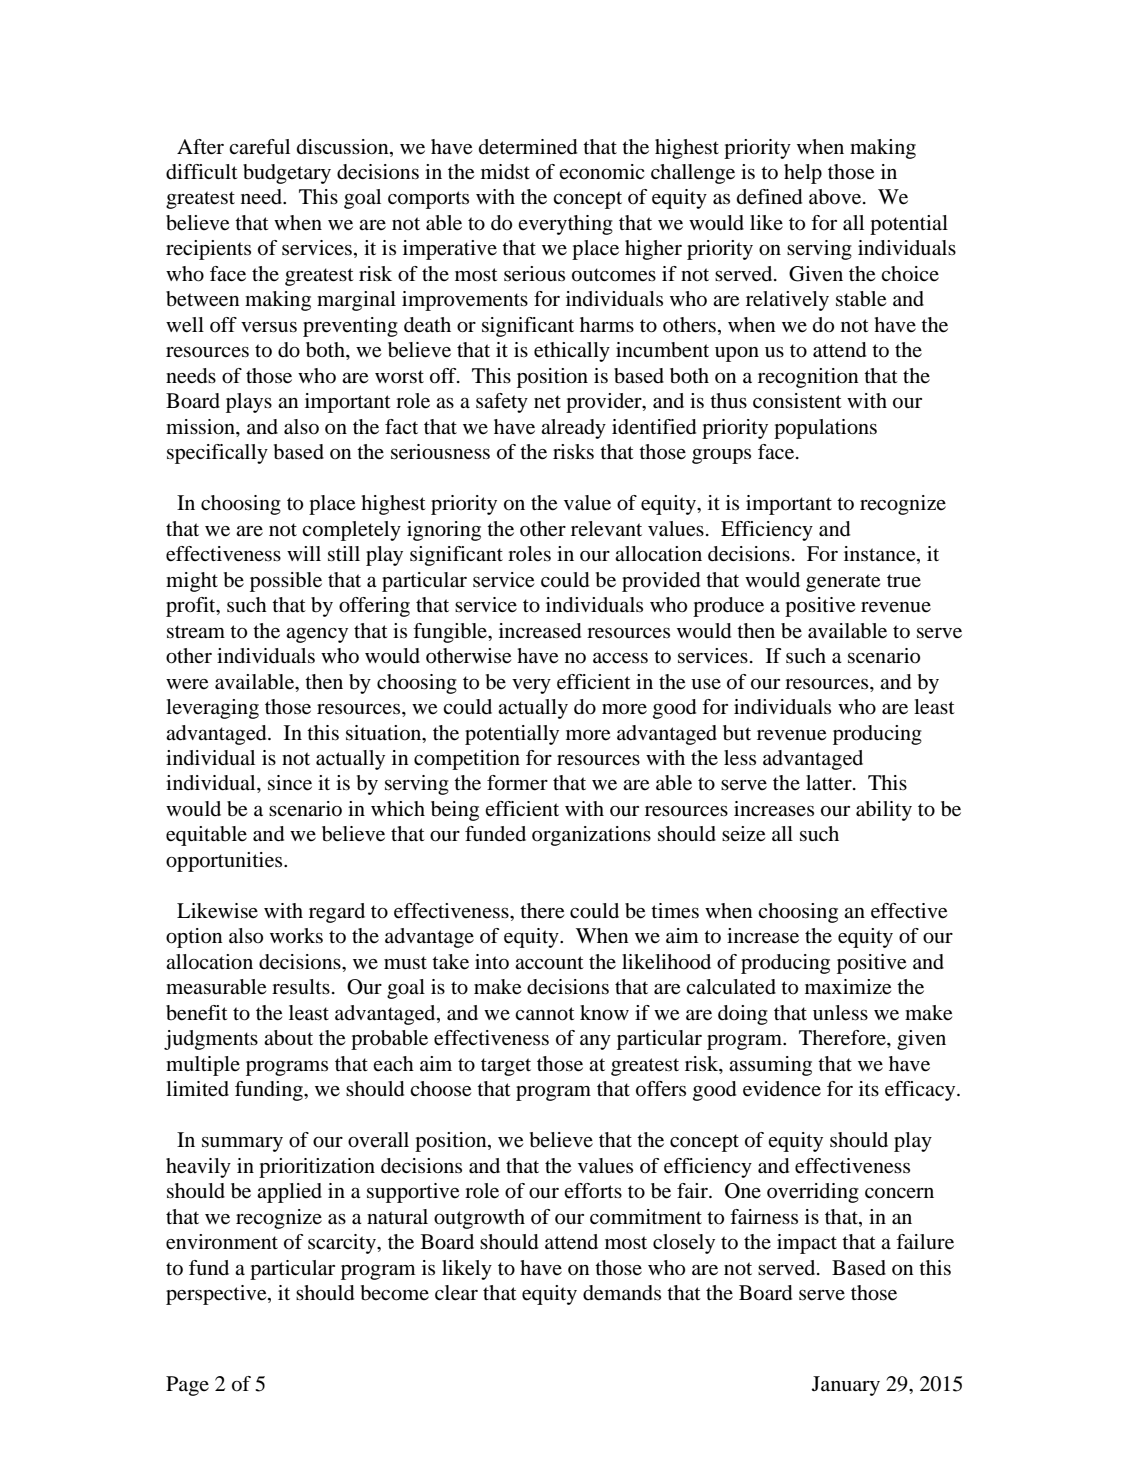 The image size is (1130, 1462). I want to click on since, so click(290, 783).
